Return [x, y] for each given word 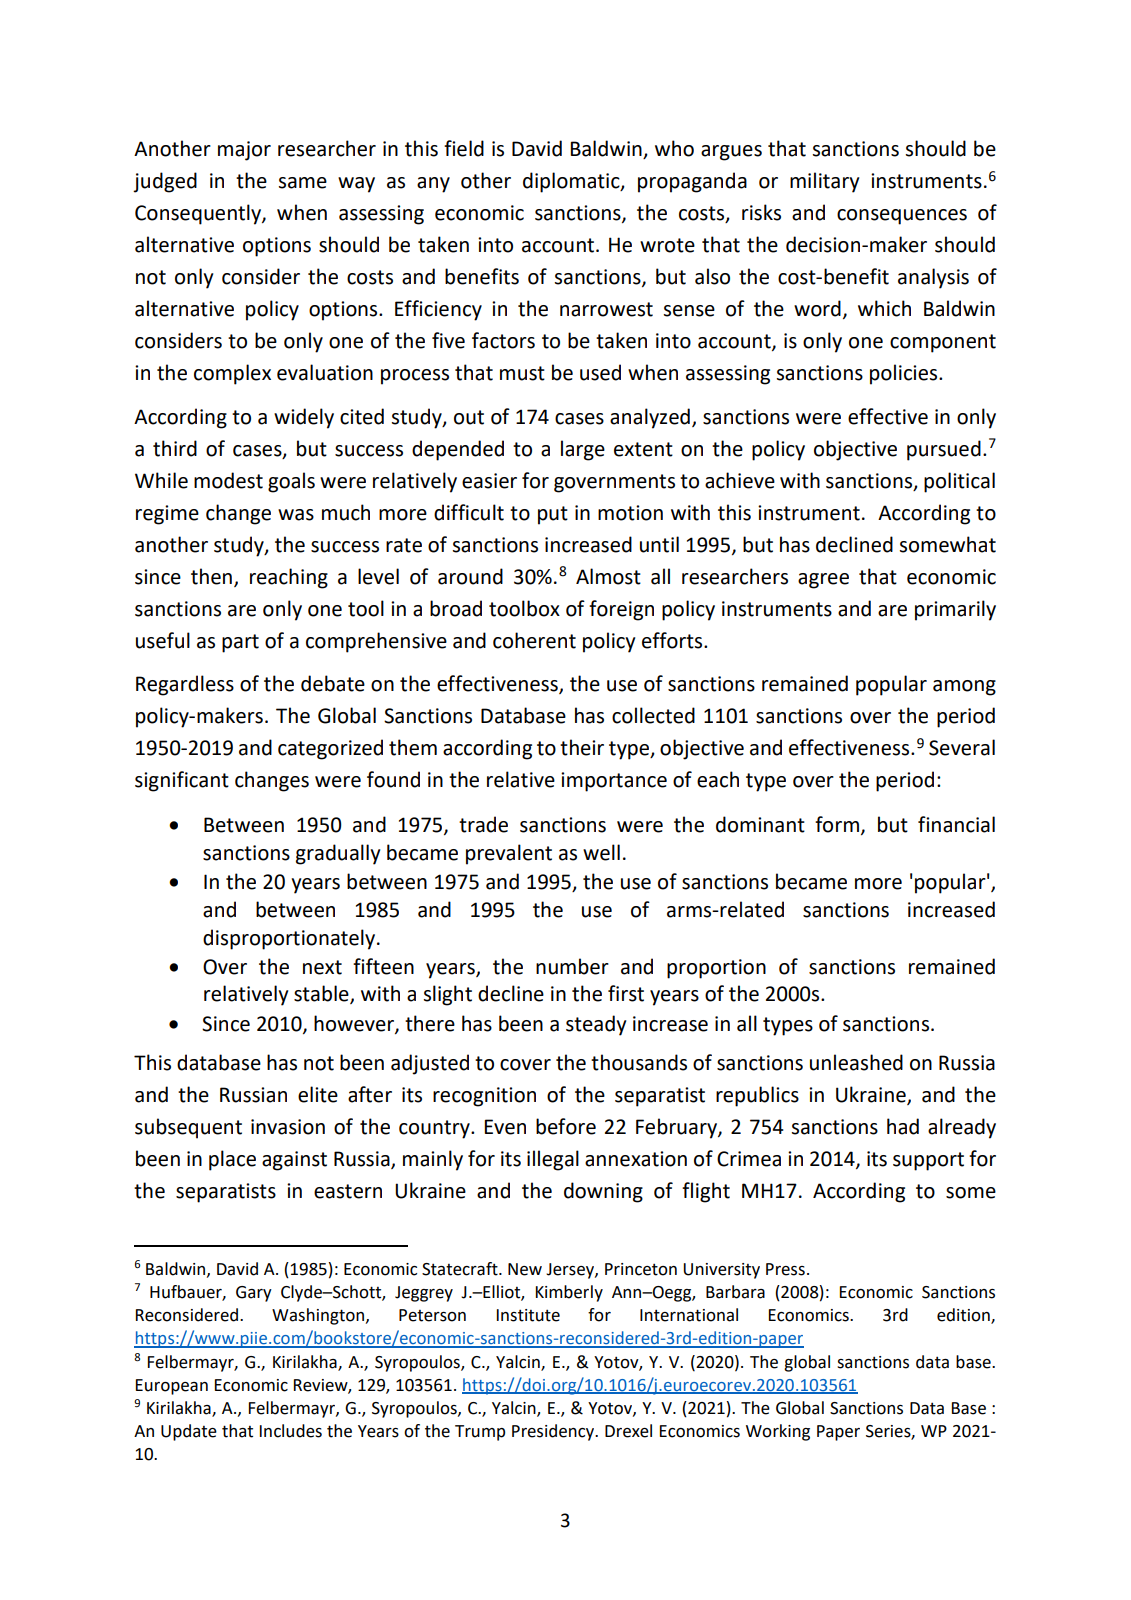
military [824, 182]
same [303, 183]
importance [614, 782]
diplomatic [572, 182]
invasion [288, 1127]
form [837, 824]
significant [182, 781]
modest [228, 480]
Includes [291, 1431]
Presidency [554, 1432]
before [566, 1126]
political [959, 482]
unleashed [856, 1062]
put [553, 515]
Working [778, 1432]
